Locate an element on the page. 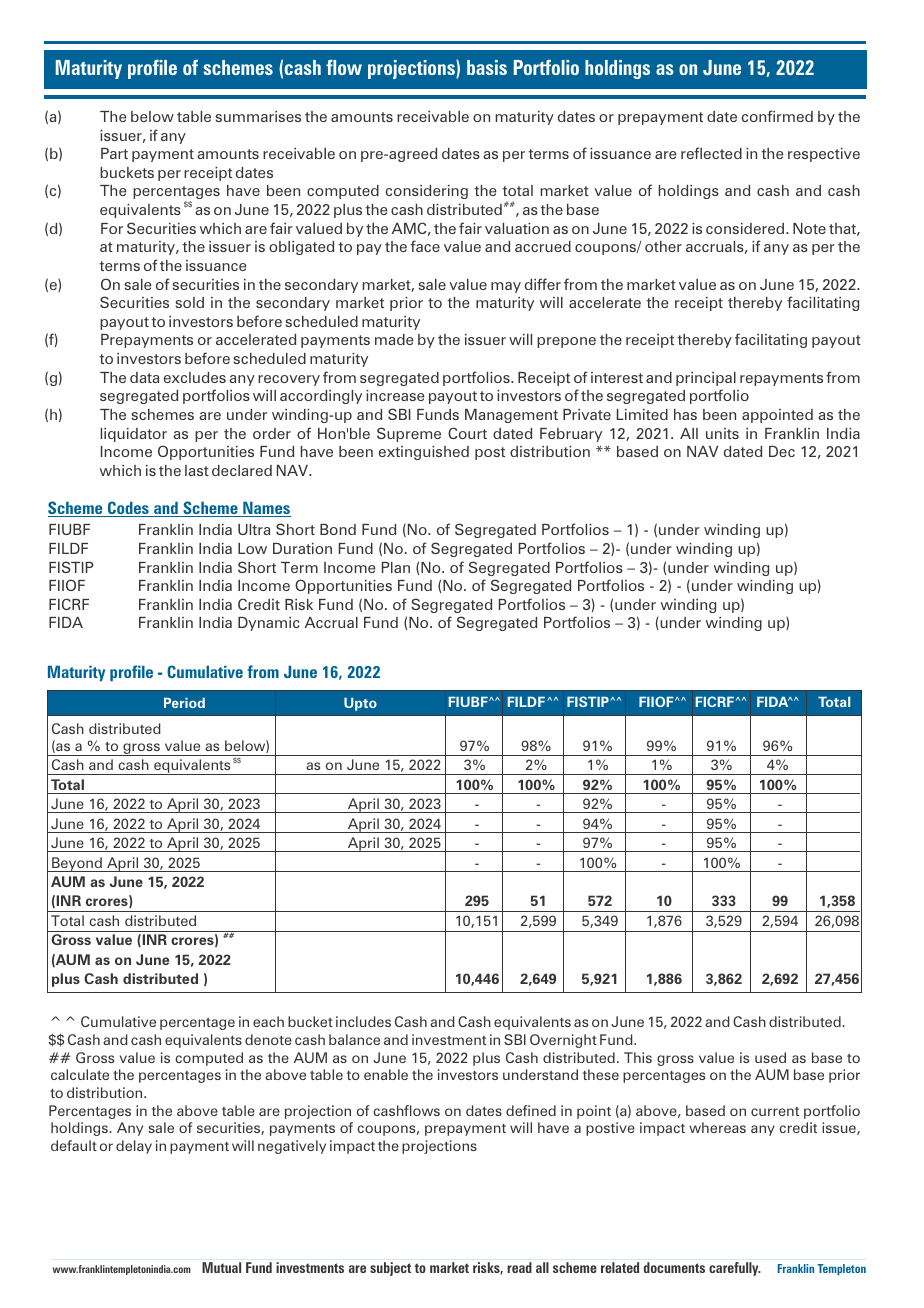  extinguished is located at coordinates (424, 453).
